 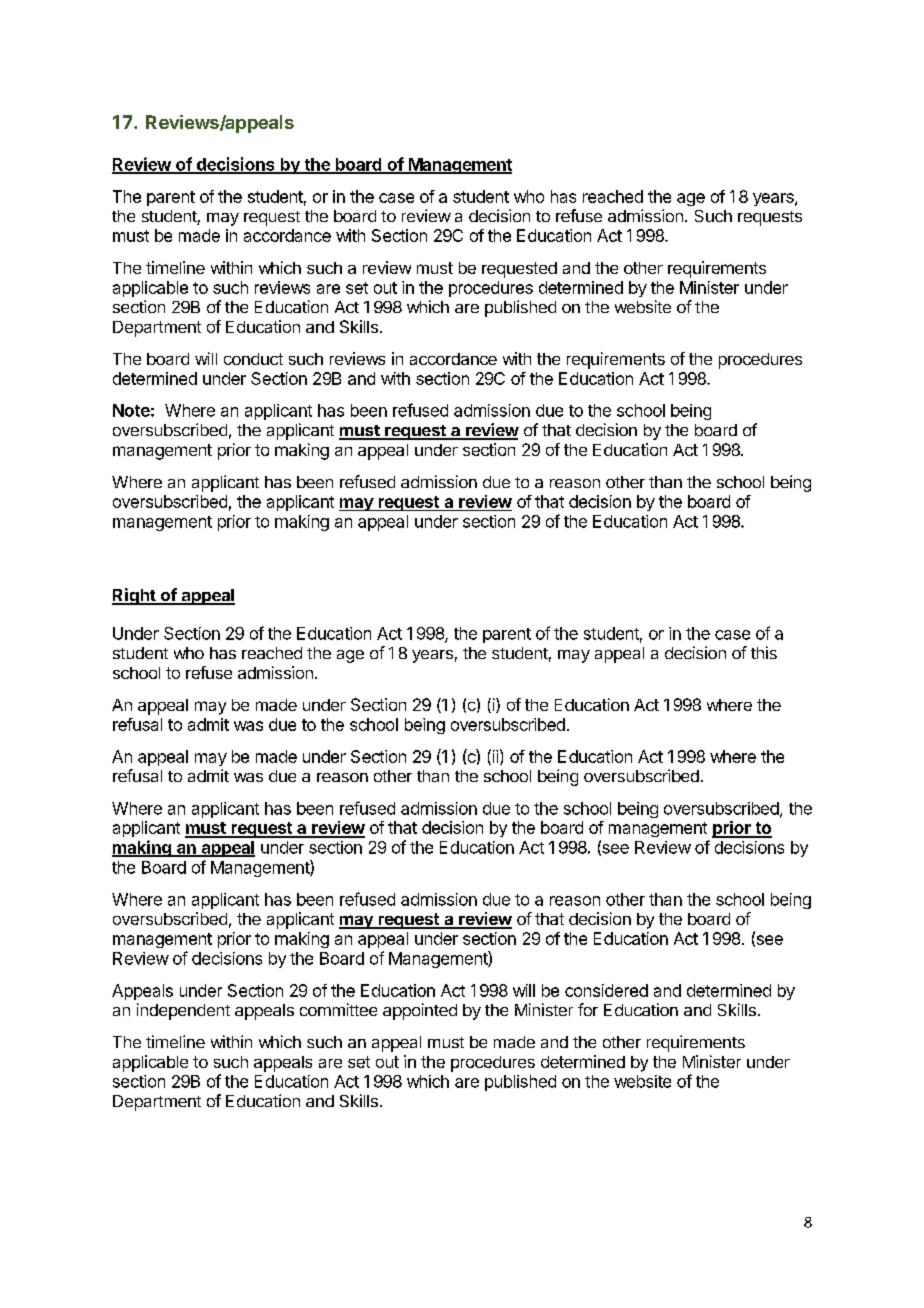 I want to click on Right, so click(x=135, y=596).
